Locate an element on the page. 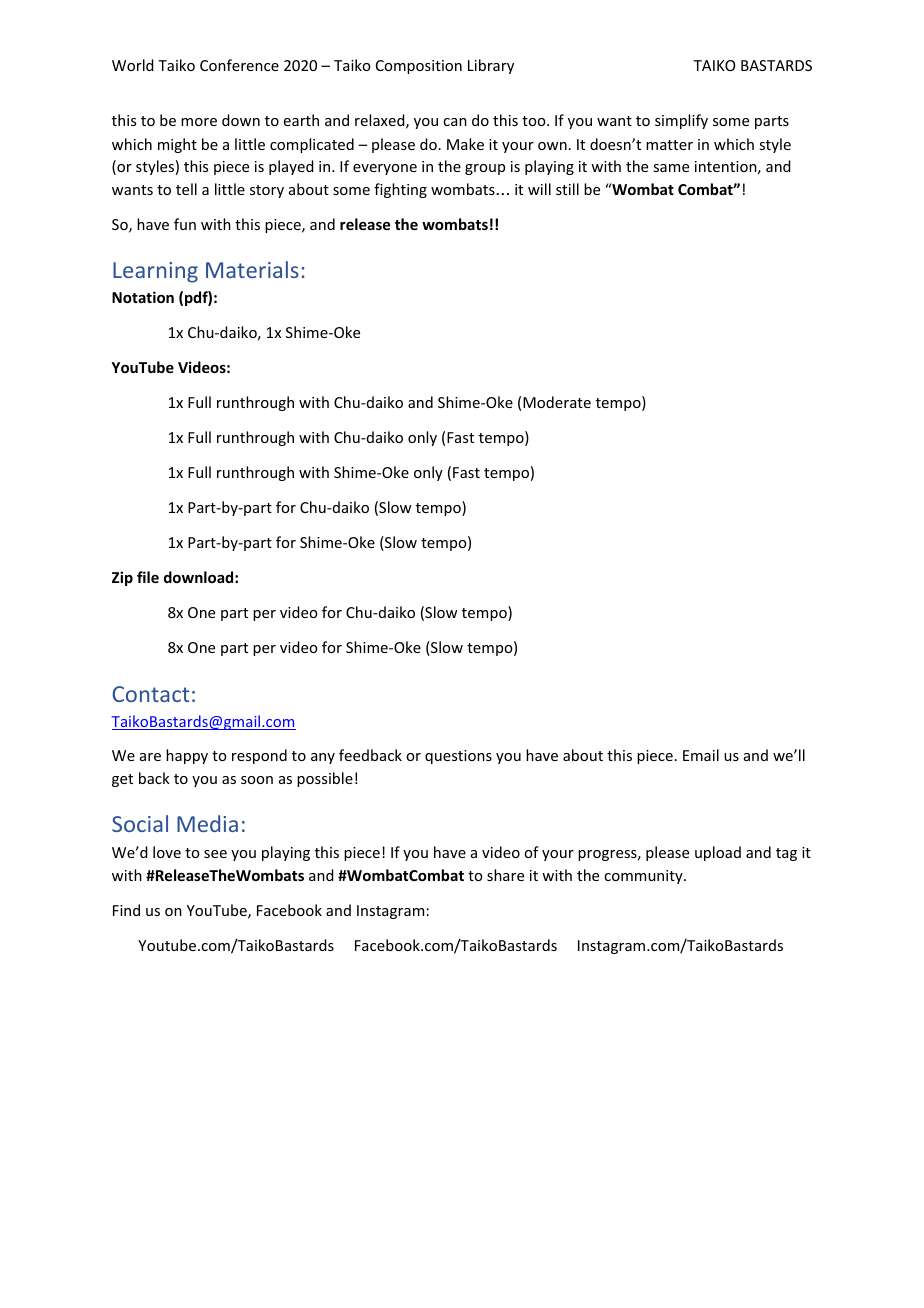 The height and width of the document is (1308, 924). Moderate is located at coordinates (557, 402).
